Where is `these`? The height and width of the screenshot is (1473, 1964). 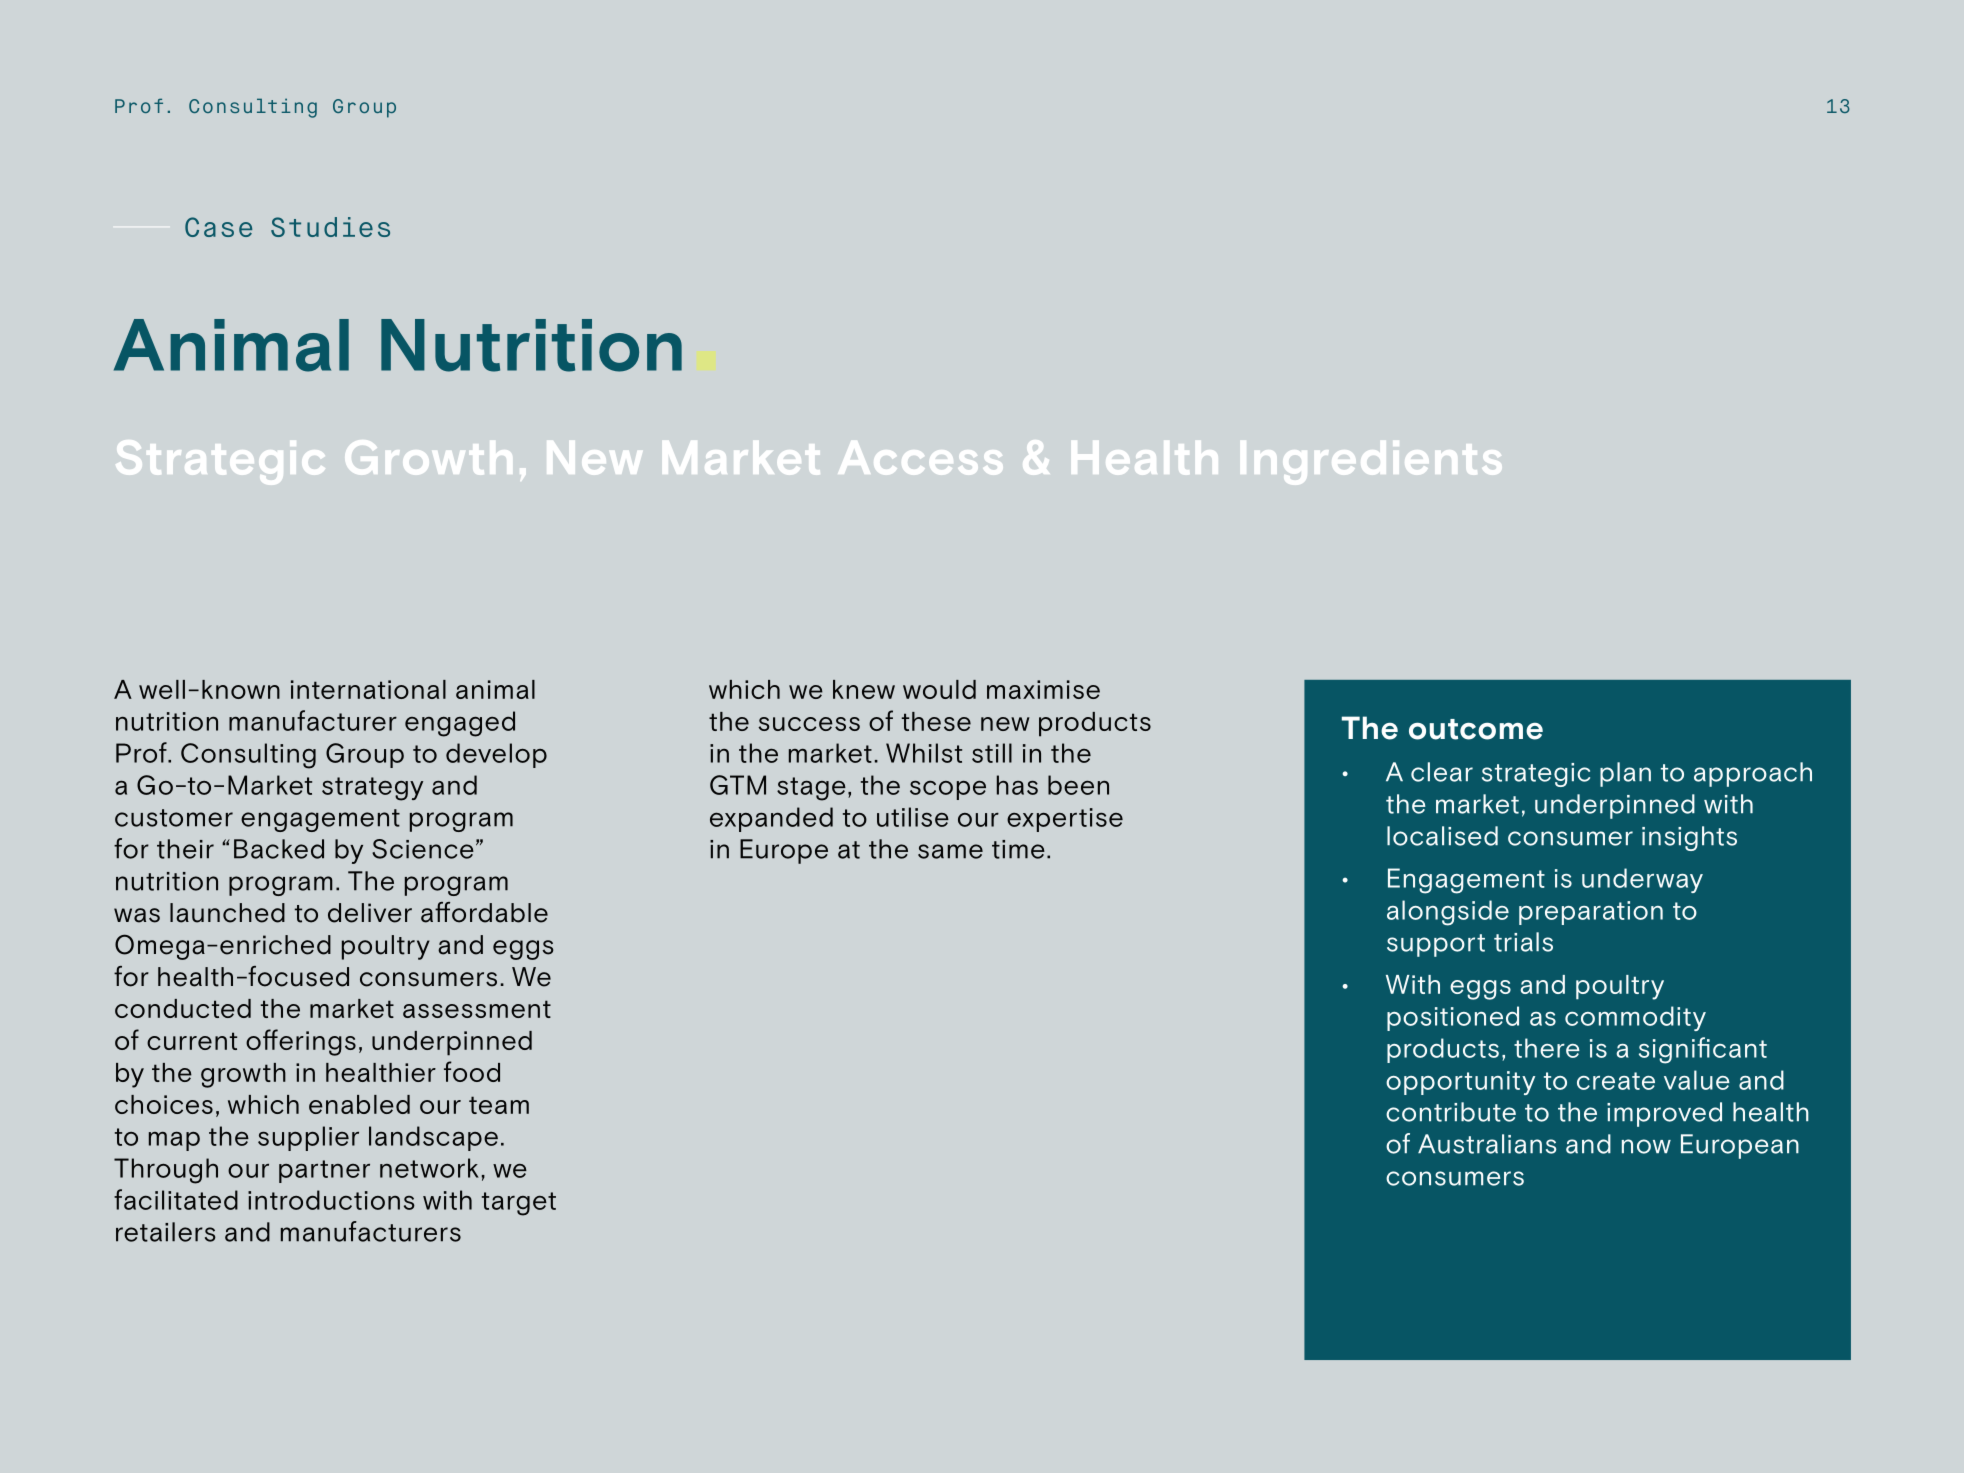 these is located at coordinates (936, 721).
